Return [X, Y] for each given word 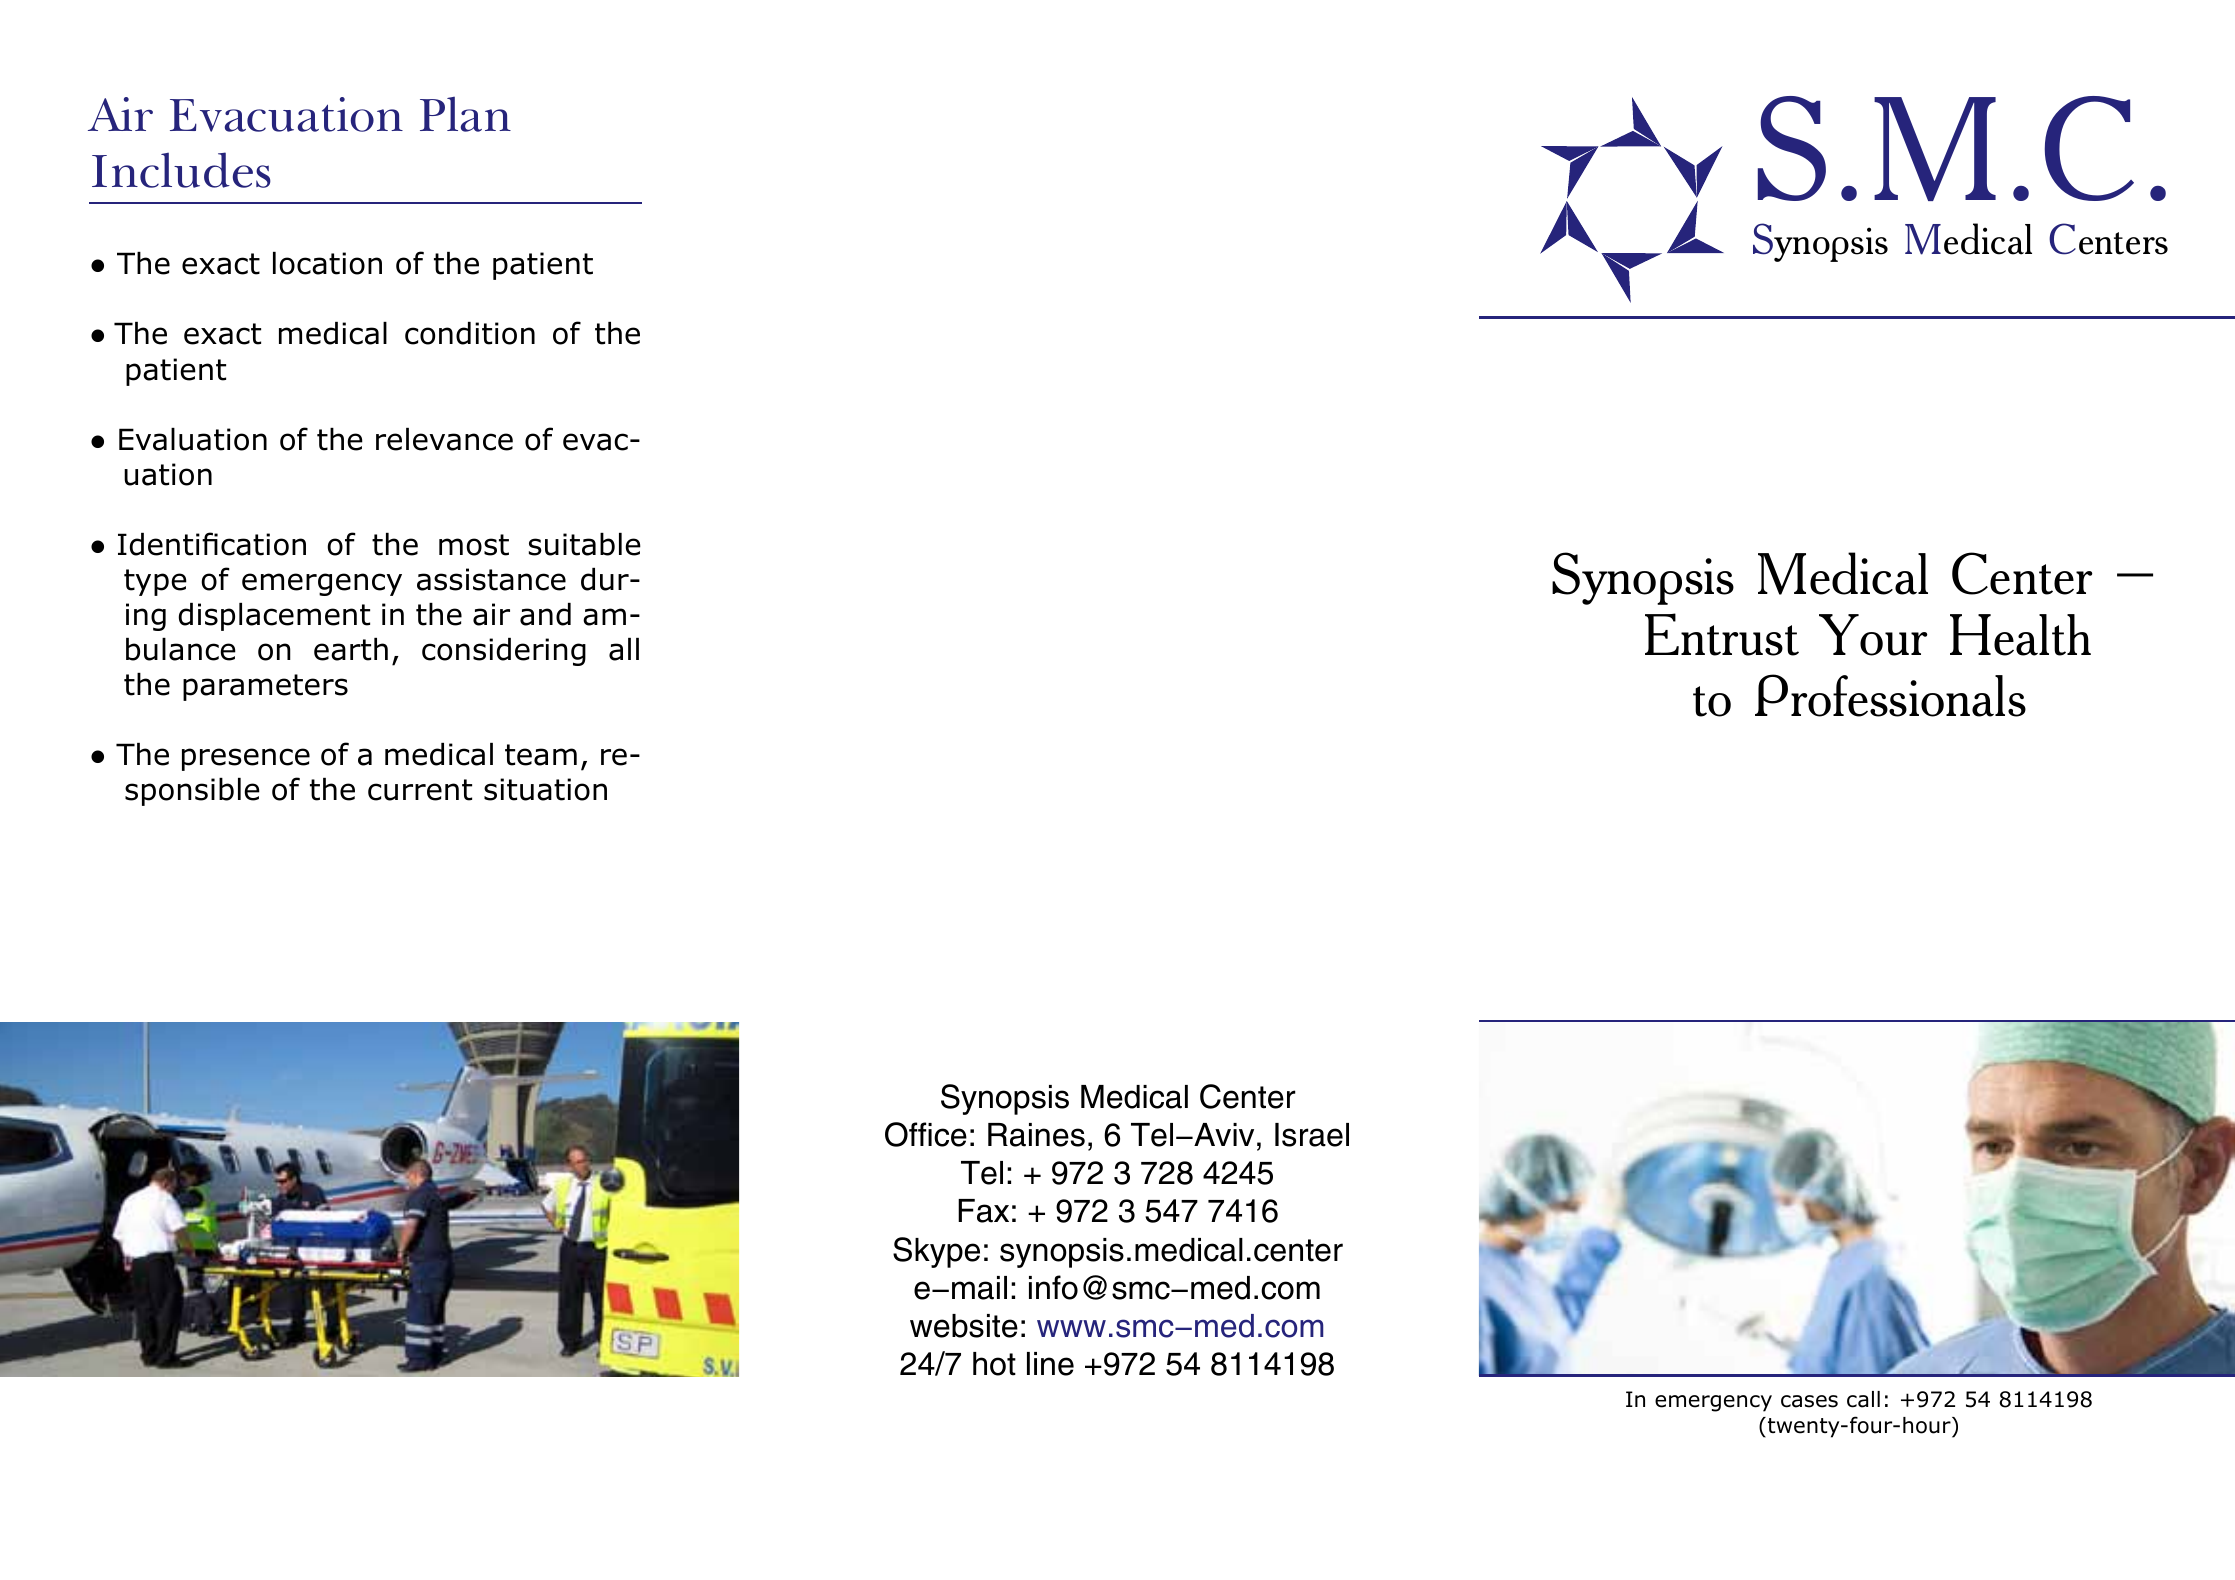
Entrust [1722, 634]
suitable [585, 544]
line [1050, 1364]
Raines [1036, 1135]
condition [470, 333]
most [474, 545]
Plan [465, 114]
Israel [1312, 1135]
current [420, 790]
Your [1873, 635]
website [964, 1326]
